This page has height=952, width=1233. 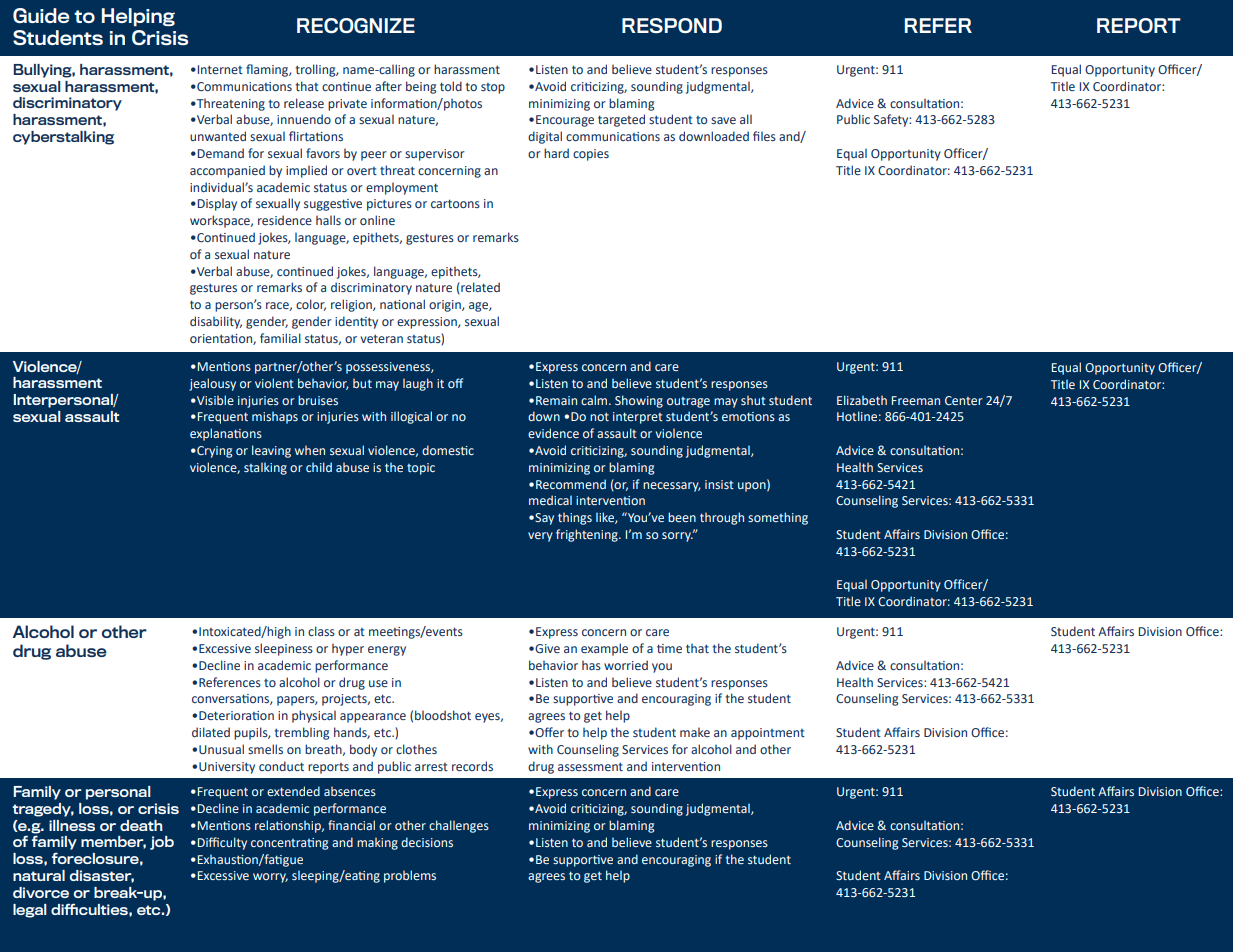 I want to click on job, so click(x=162, y=843).
